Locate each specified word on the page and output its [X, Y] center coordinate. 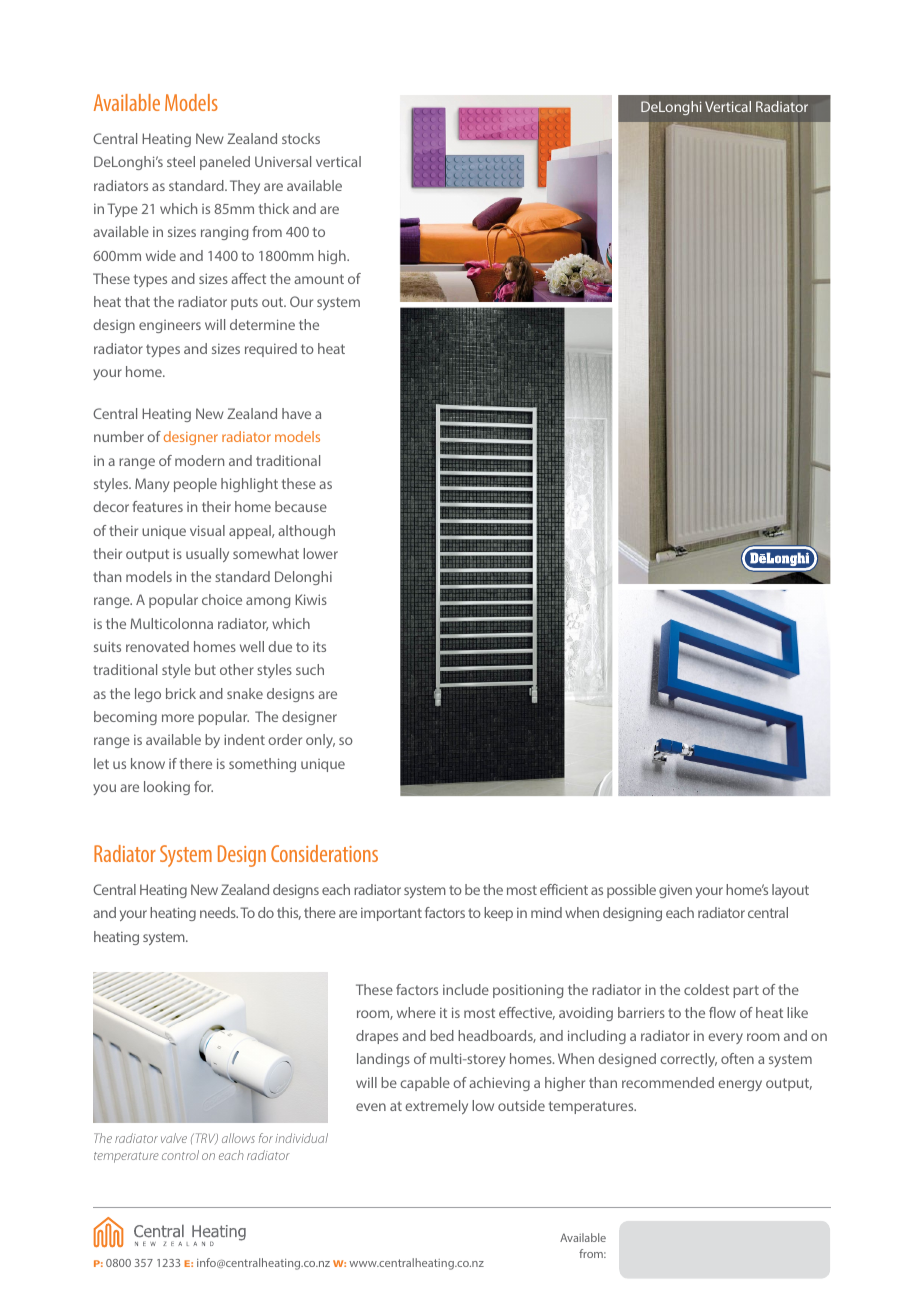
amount [319, 279]
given [675, 891]
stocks [301, 138]
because [301, 506]
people [195, 485]
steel [181, 161]
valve [174, 1138]
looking [167, 788]
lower [320, 553]
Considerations [324, 853]
